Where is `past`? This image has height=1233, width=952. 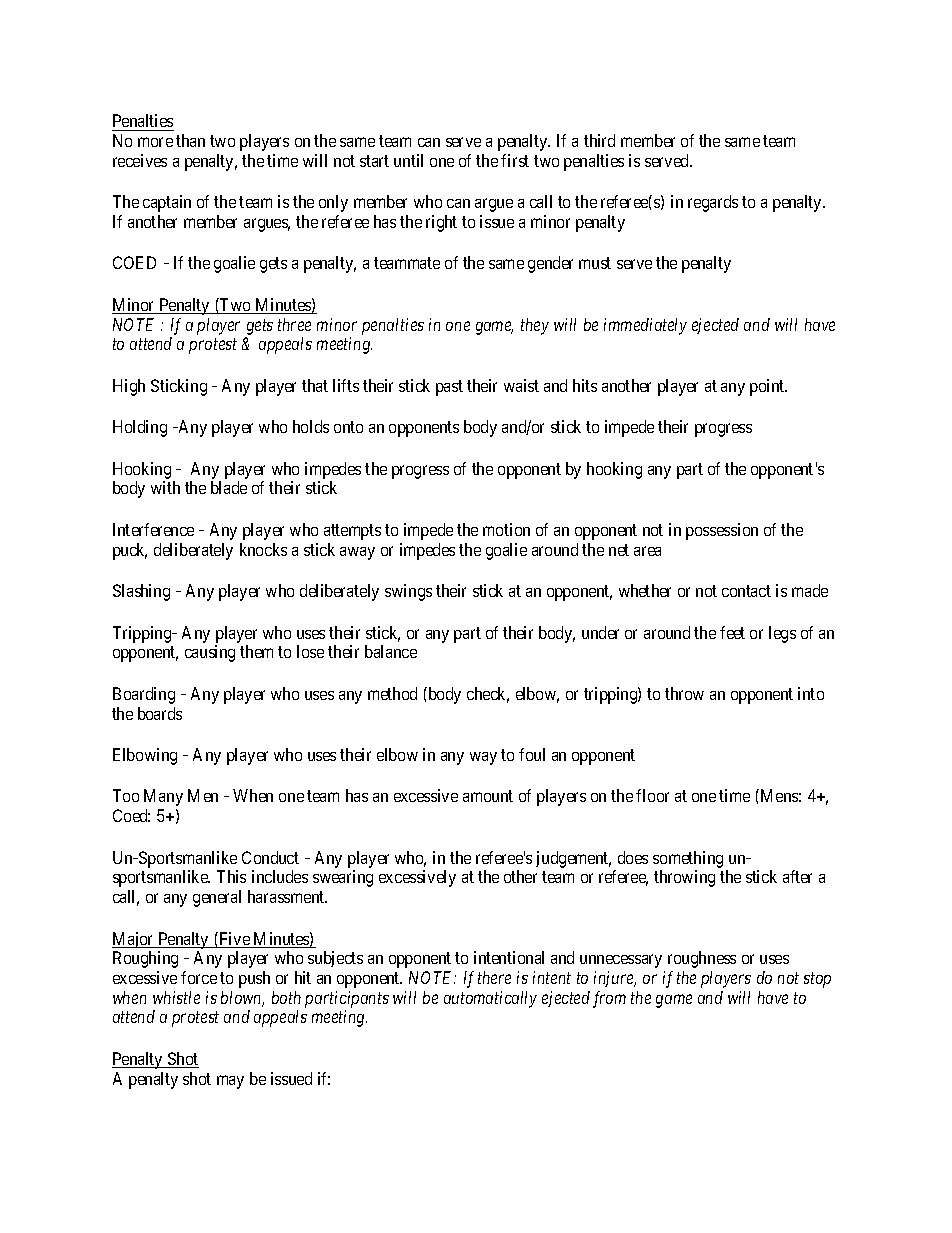 past is located at coordinates (449, 388).
